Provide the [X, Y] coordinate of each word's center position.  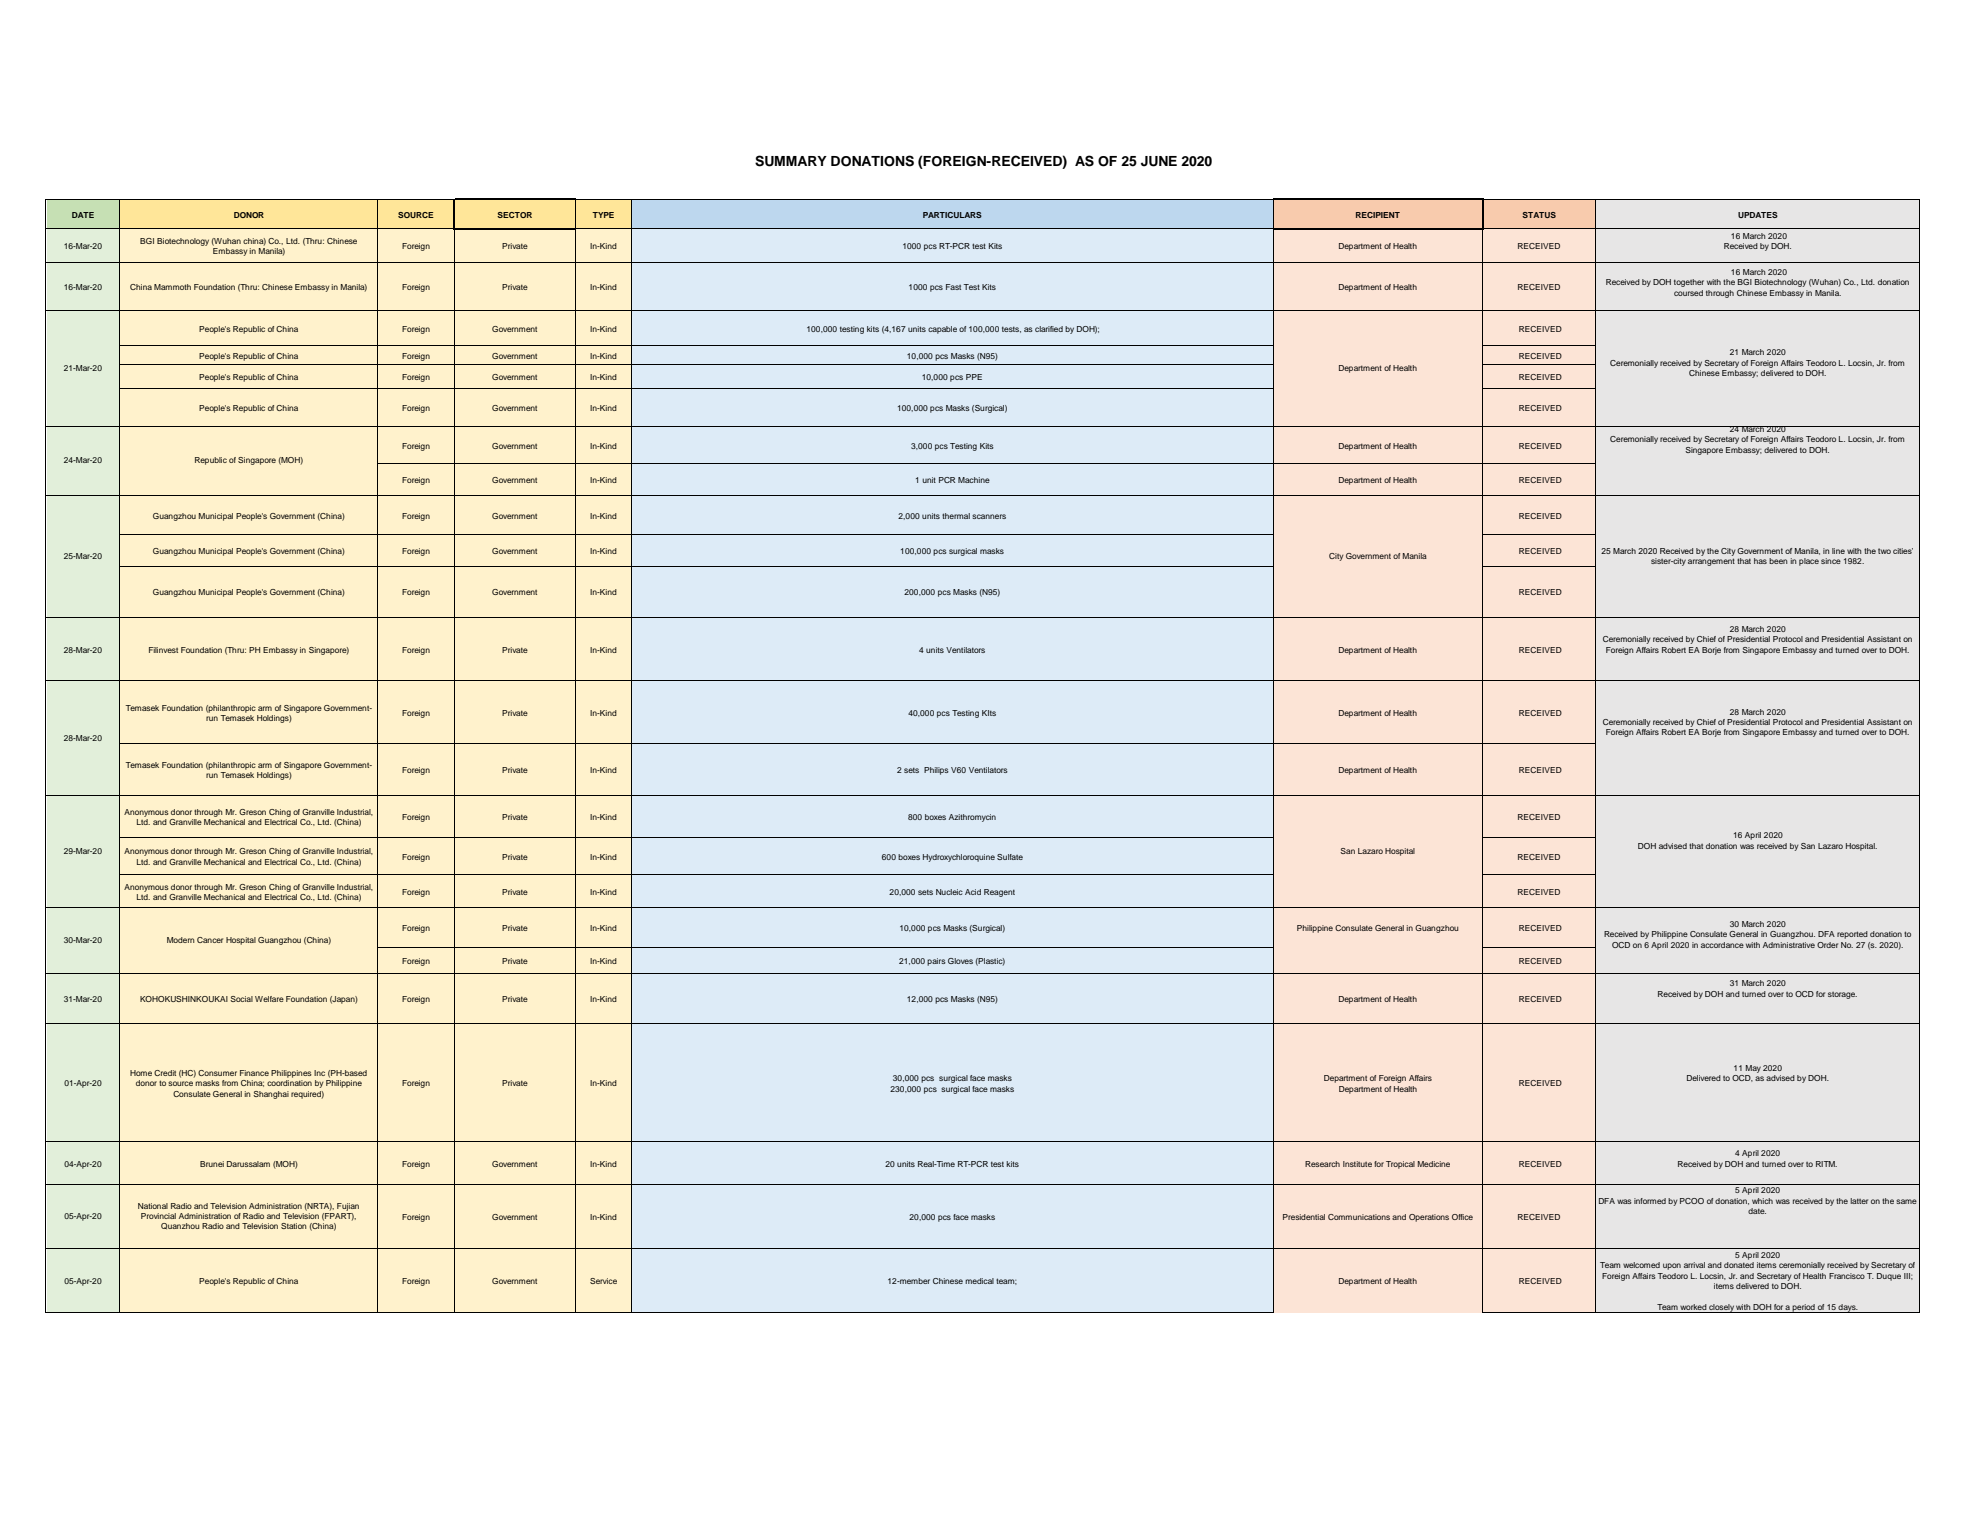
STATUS [1539, 215]
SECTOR [514, 215]
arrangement [1711, 562]
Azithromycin [972, 818]
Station [294, 1226]
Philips [936, 771]
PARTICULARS [952, 215]
